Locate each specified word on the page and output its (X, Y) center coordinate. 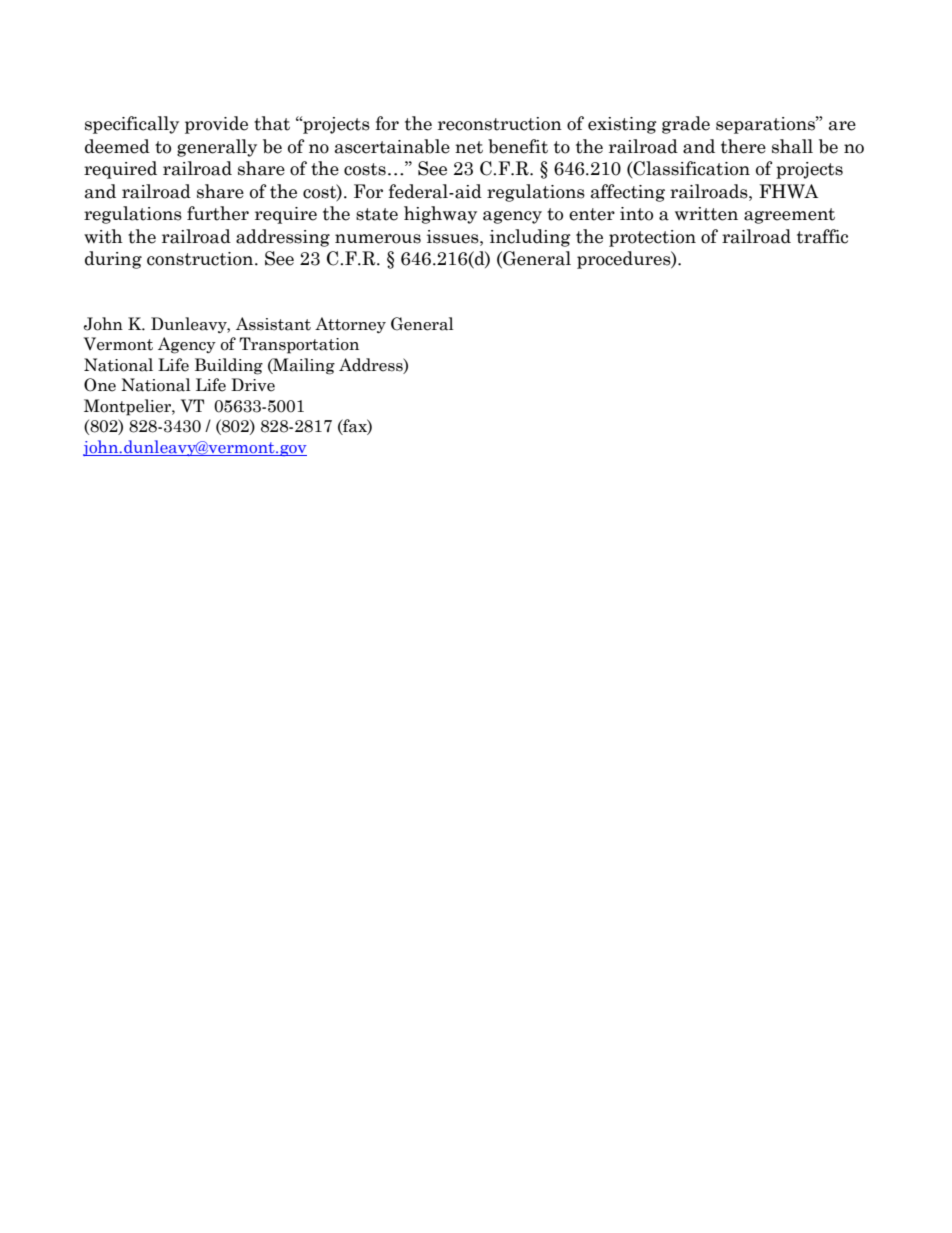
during (113, 260)
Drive (253, 385)
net (469, 147)
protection (652, 238)
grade (686, 125)
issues (454, 237)
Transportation (299, 345)
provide (216, 125)
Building (229, 366)
